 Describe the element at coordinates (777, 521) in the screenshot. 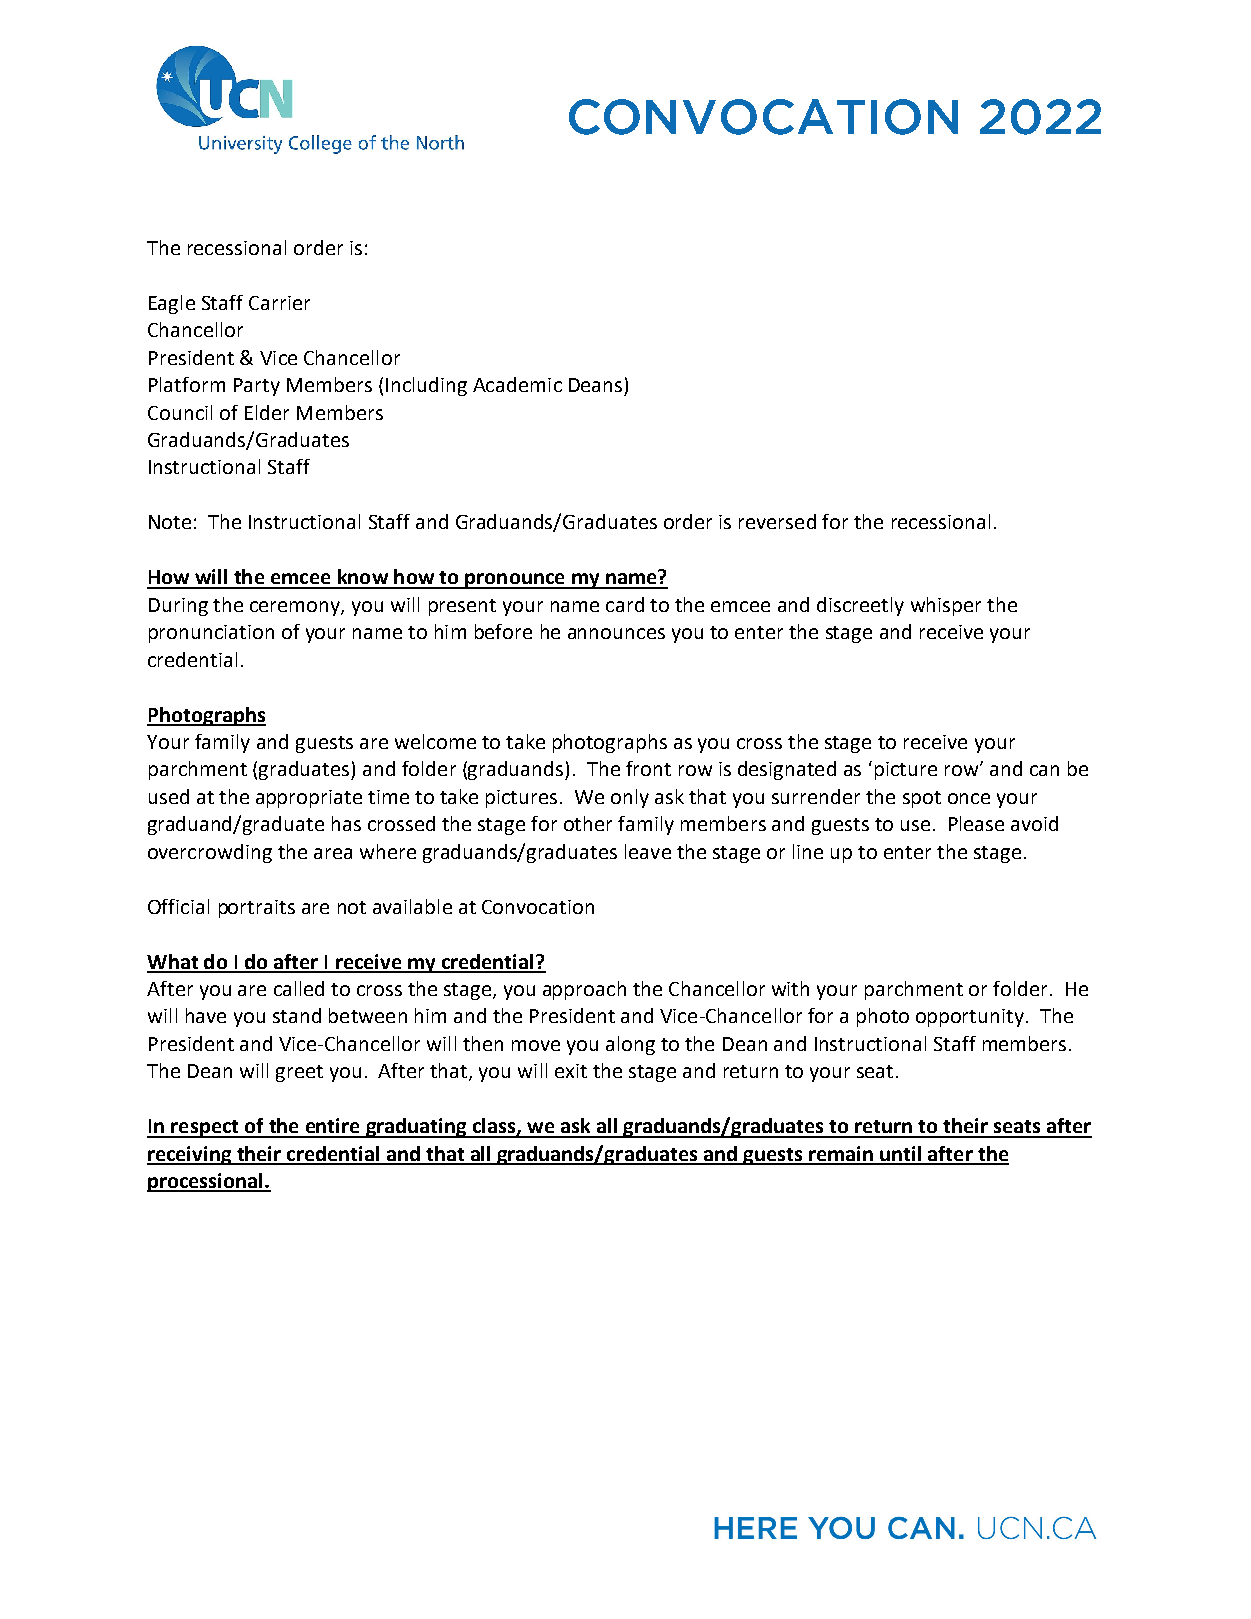

I see `reversed` at that location.
